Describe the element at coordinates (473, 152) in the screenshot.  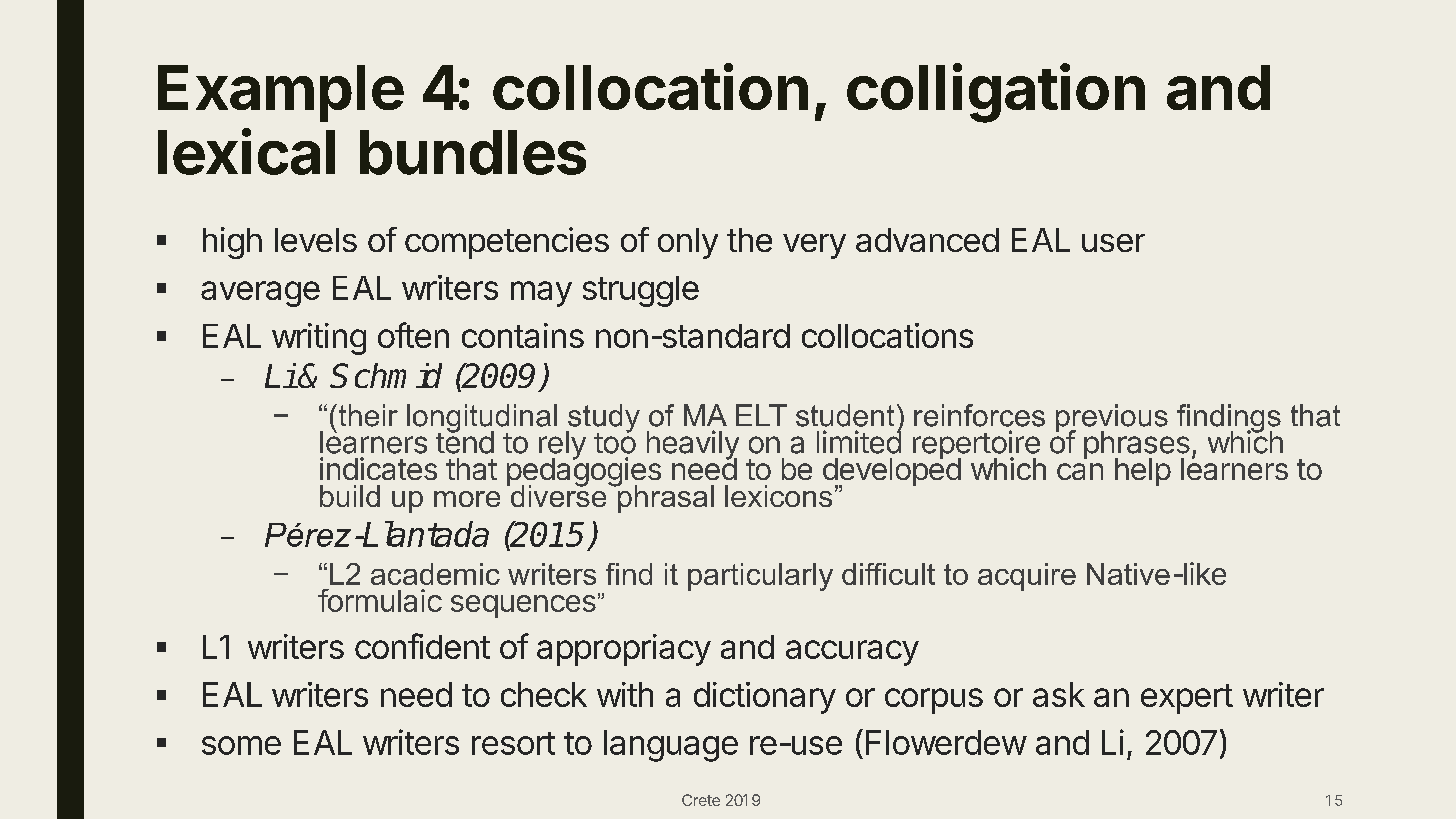
I see `bundles` at that location.
